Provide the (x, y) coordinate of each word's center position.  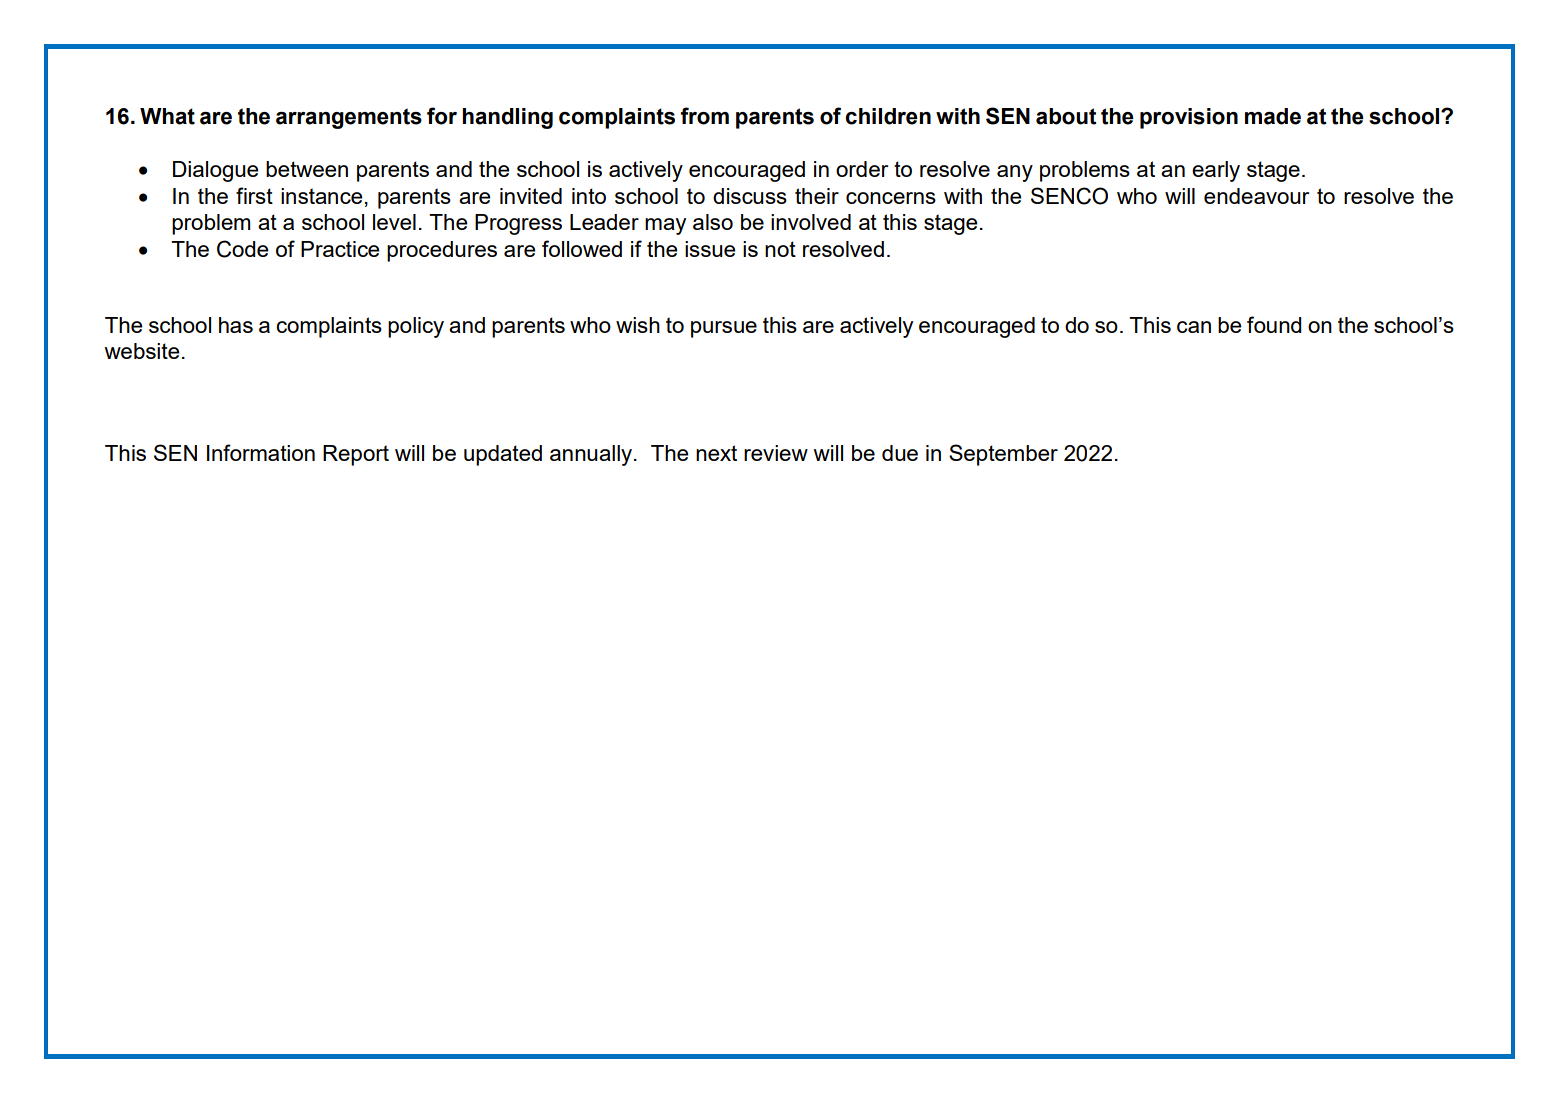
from (705, 116)
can (1194, 327)
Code (243, 249)
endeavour (1256, 196)
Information (261, 452)
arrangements (349, 118)
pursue (724, 329)
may (665, 226)
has (236, 325)
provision (1189, 118)
